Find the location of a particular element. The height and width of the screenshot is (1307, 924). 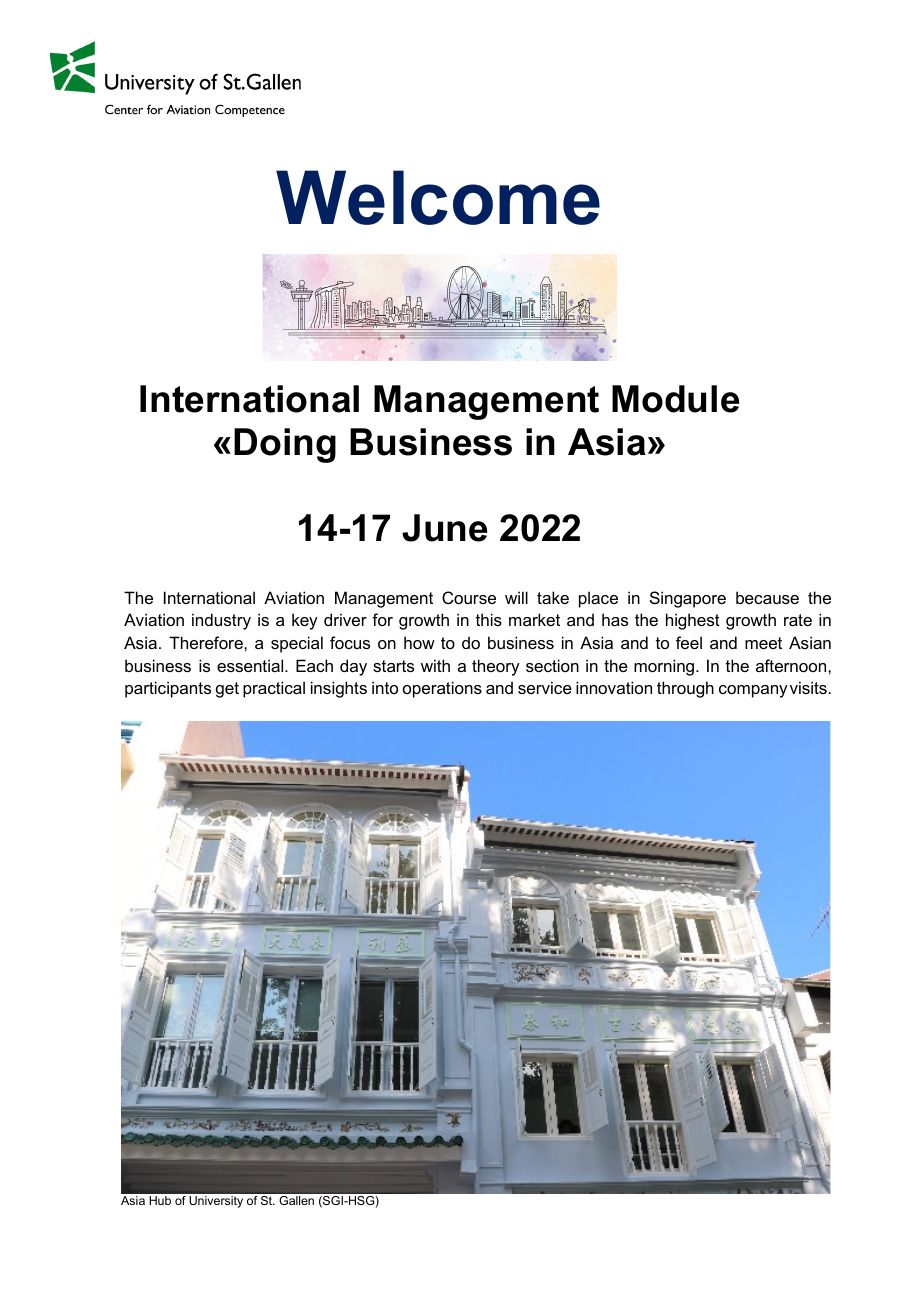

because is located at coordinates (767, 597).
